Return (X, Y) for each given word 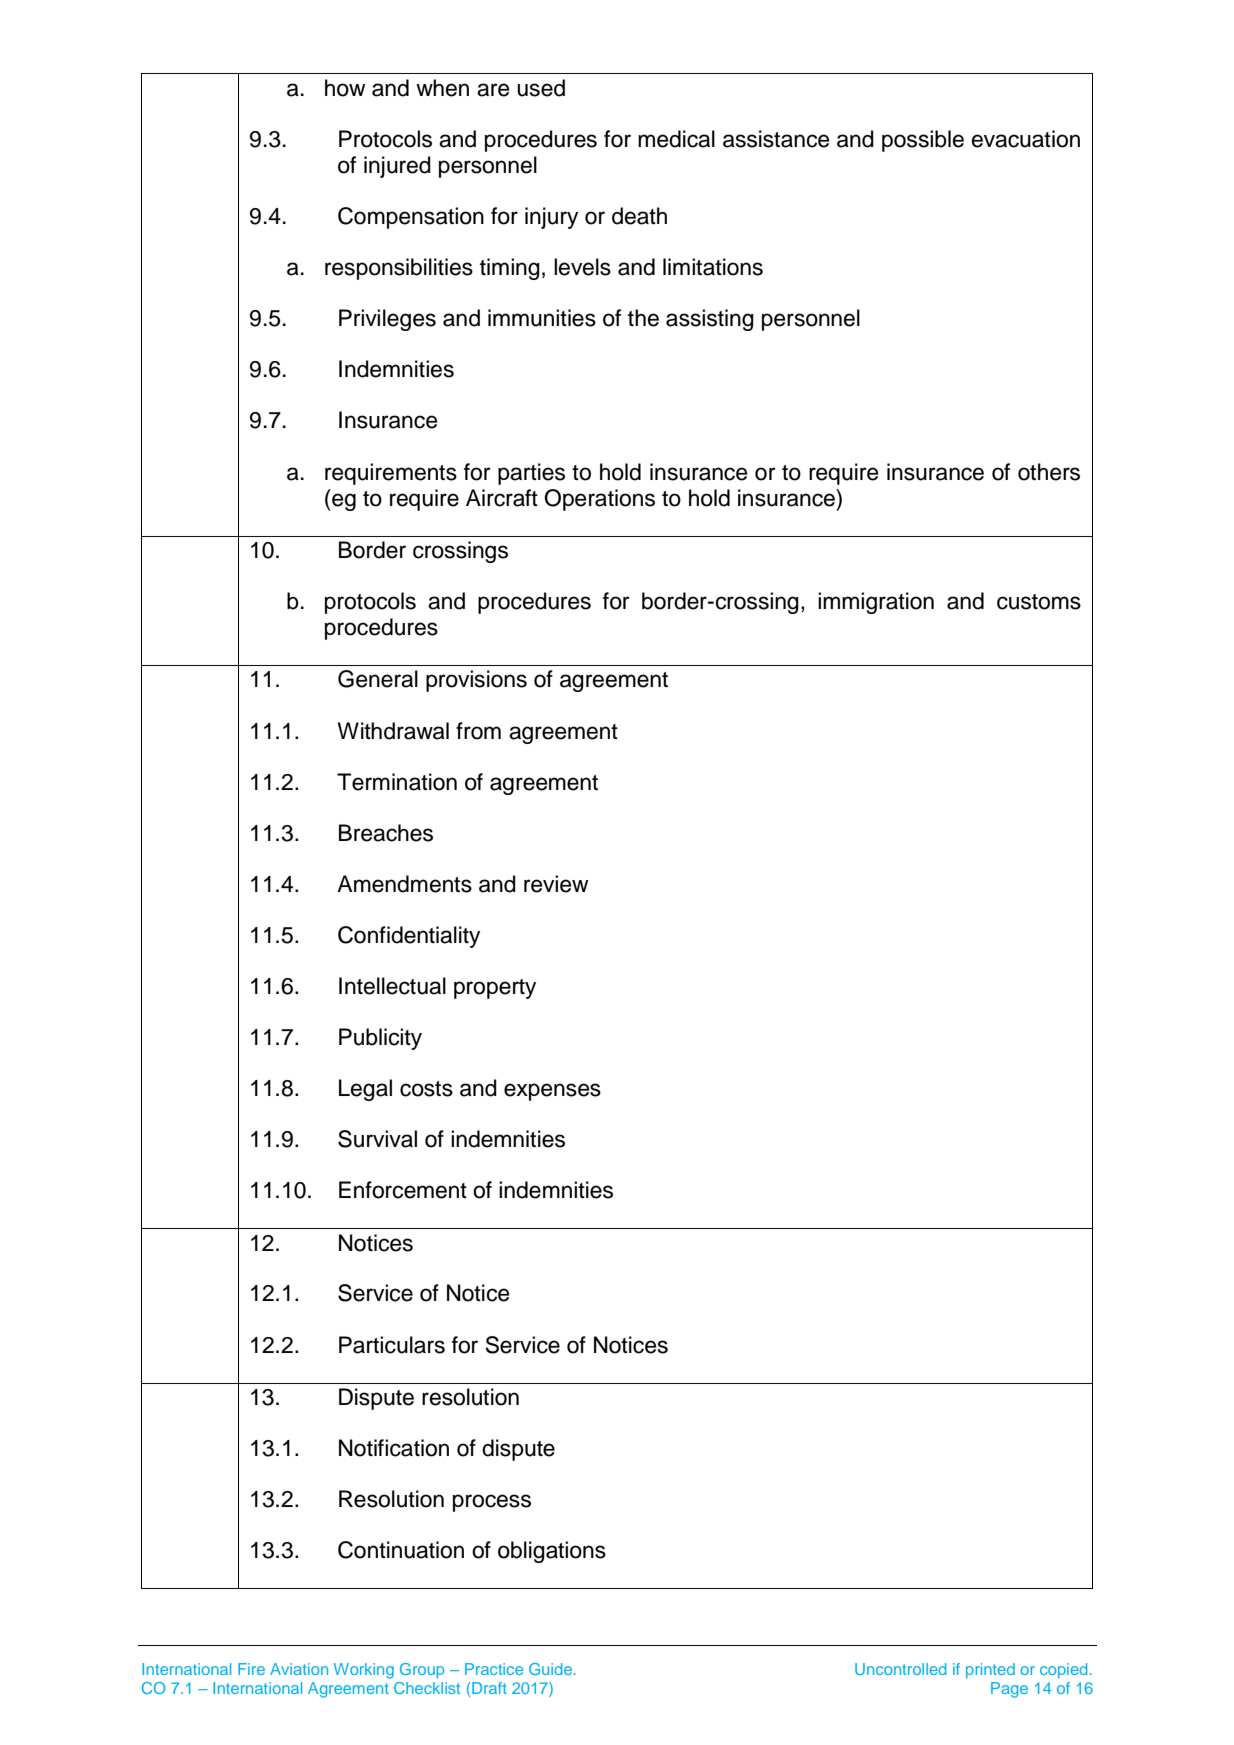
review (556, 884)
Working (364, 1671)
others (1049, 472)
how (345, 88)
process (492, 1503)
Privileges (387, 320)
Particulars (392, 1345)
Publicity (380, 1039)
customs (1039, 602)
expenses (552, 1092)
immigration (876, 603)
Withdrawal (393, 731)
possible (923, 141)
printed (990, 1671)
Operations (599, 500)
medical (676, 139)
